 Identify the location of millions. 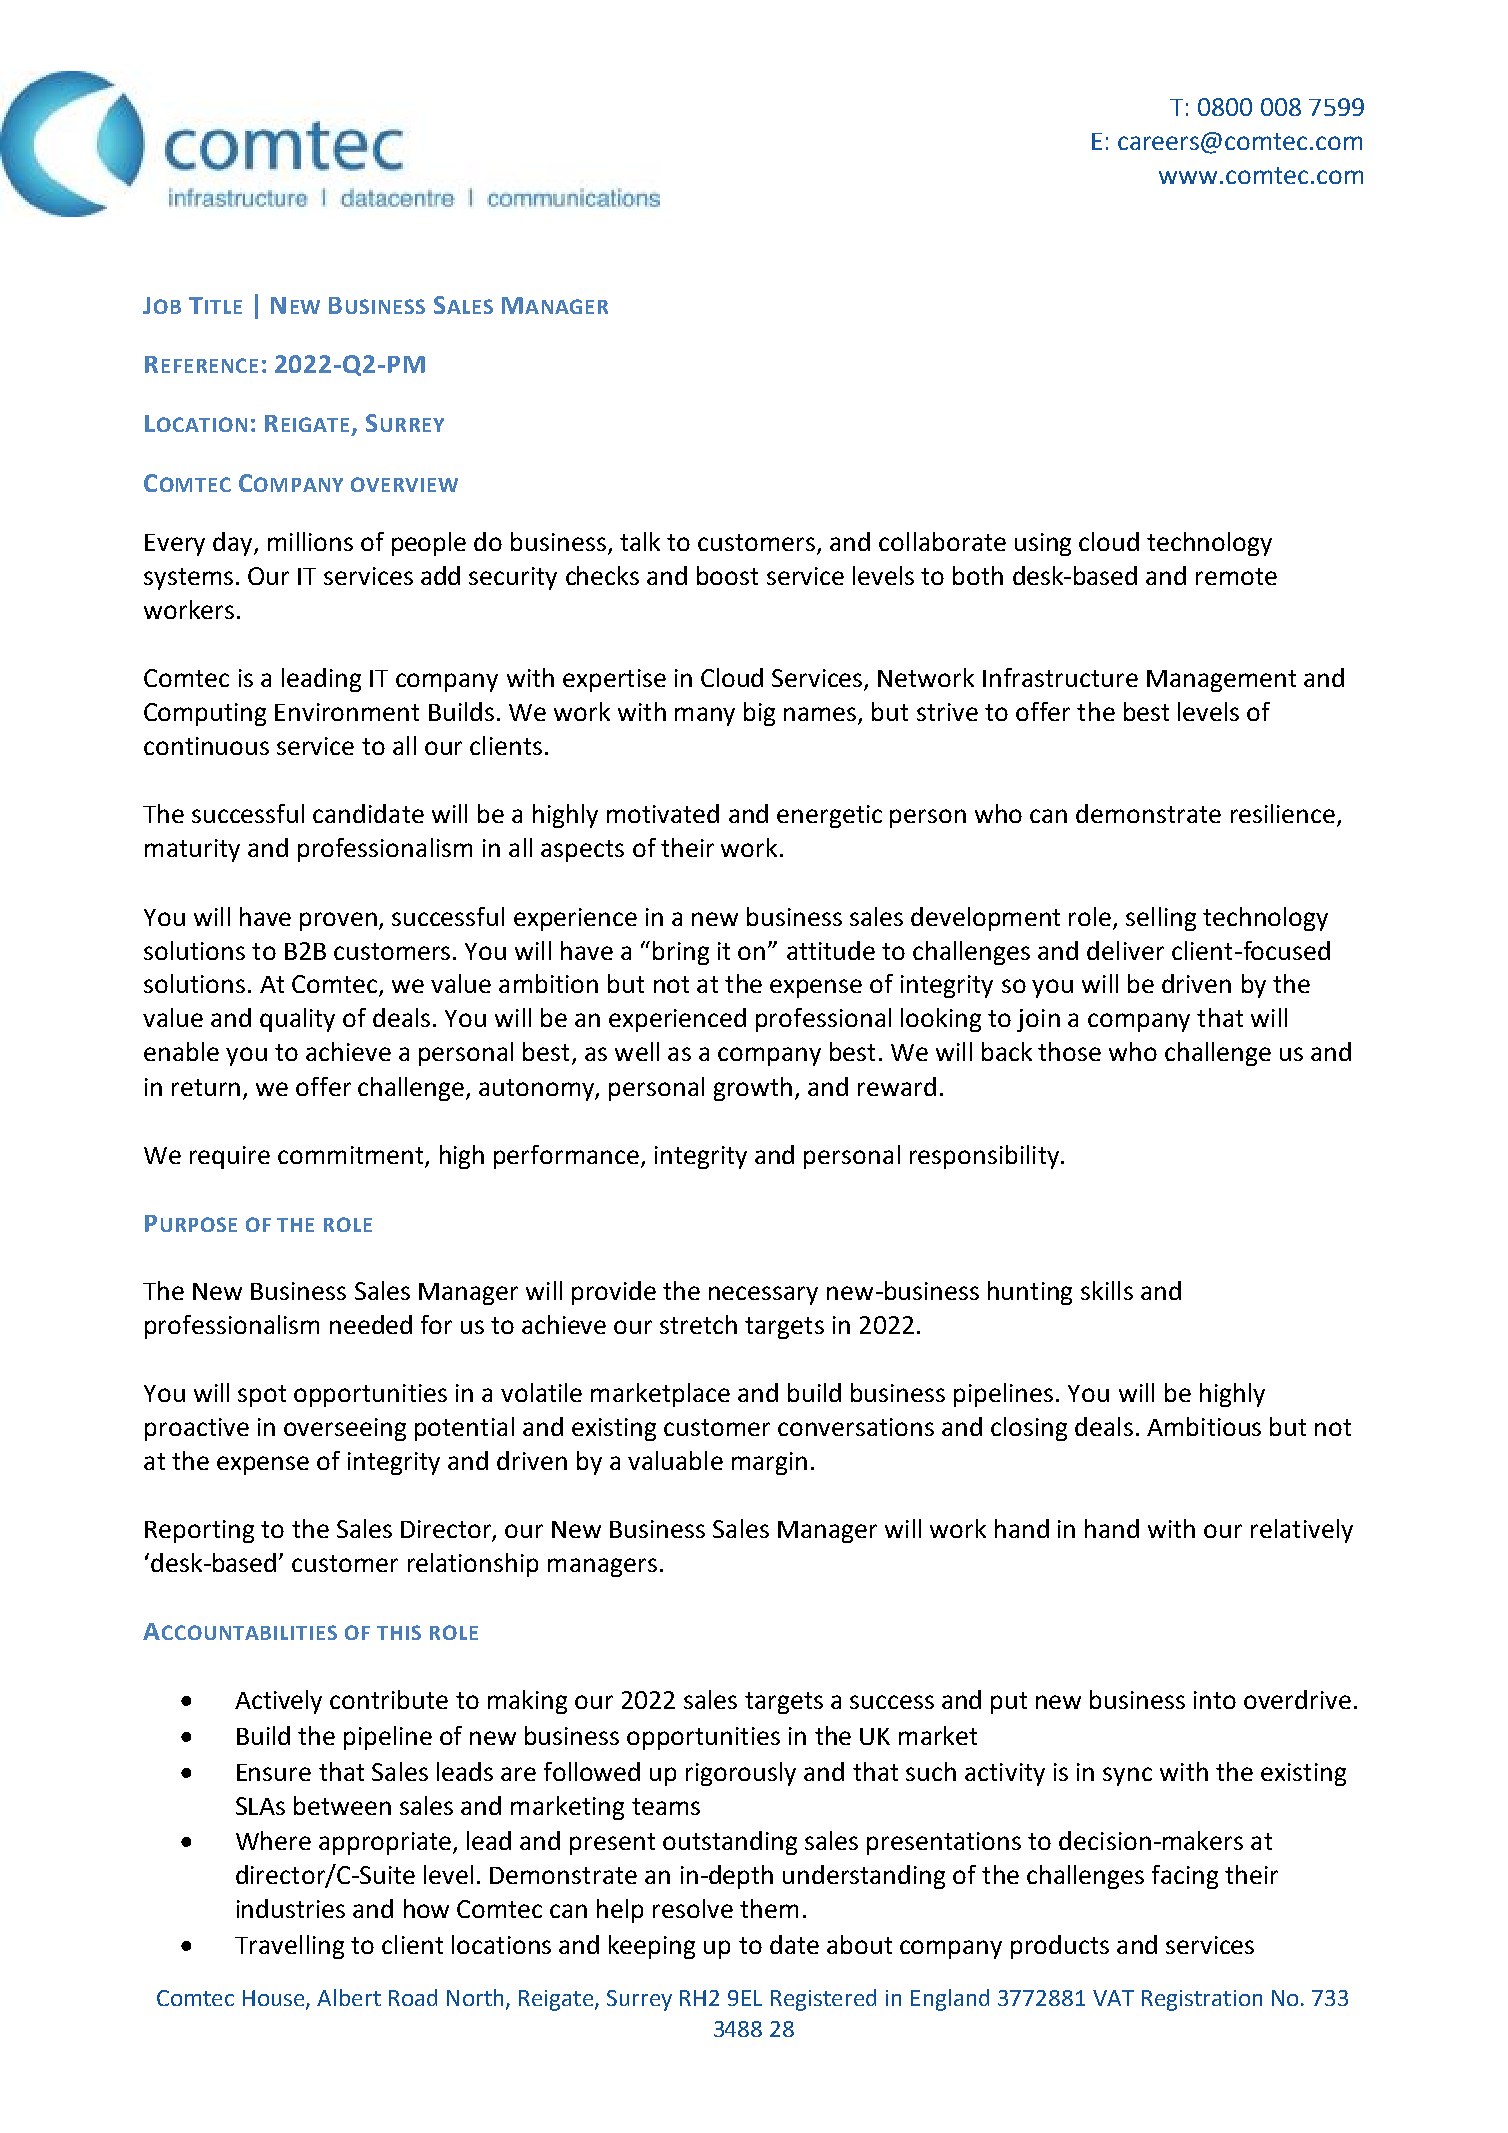
(310, 541).
